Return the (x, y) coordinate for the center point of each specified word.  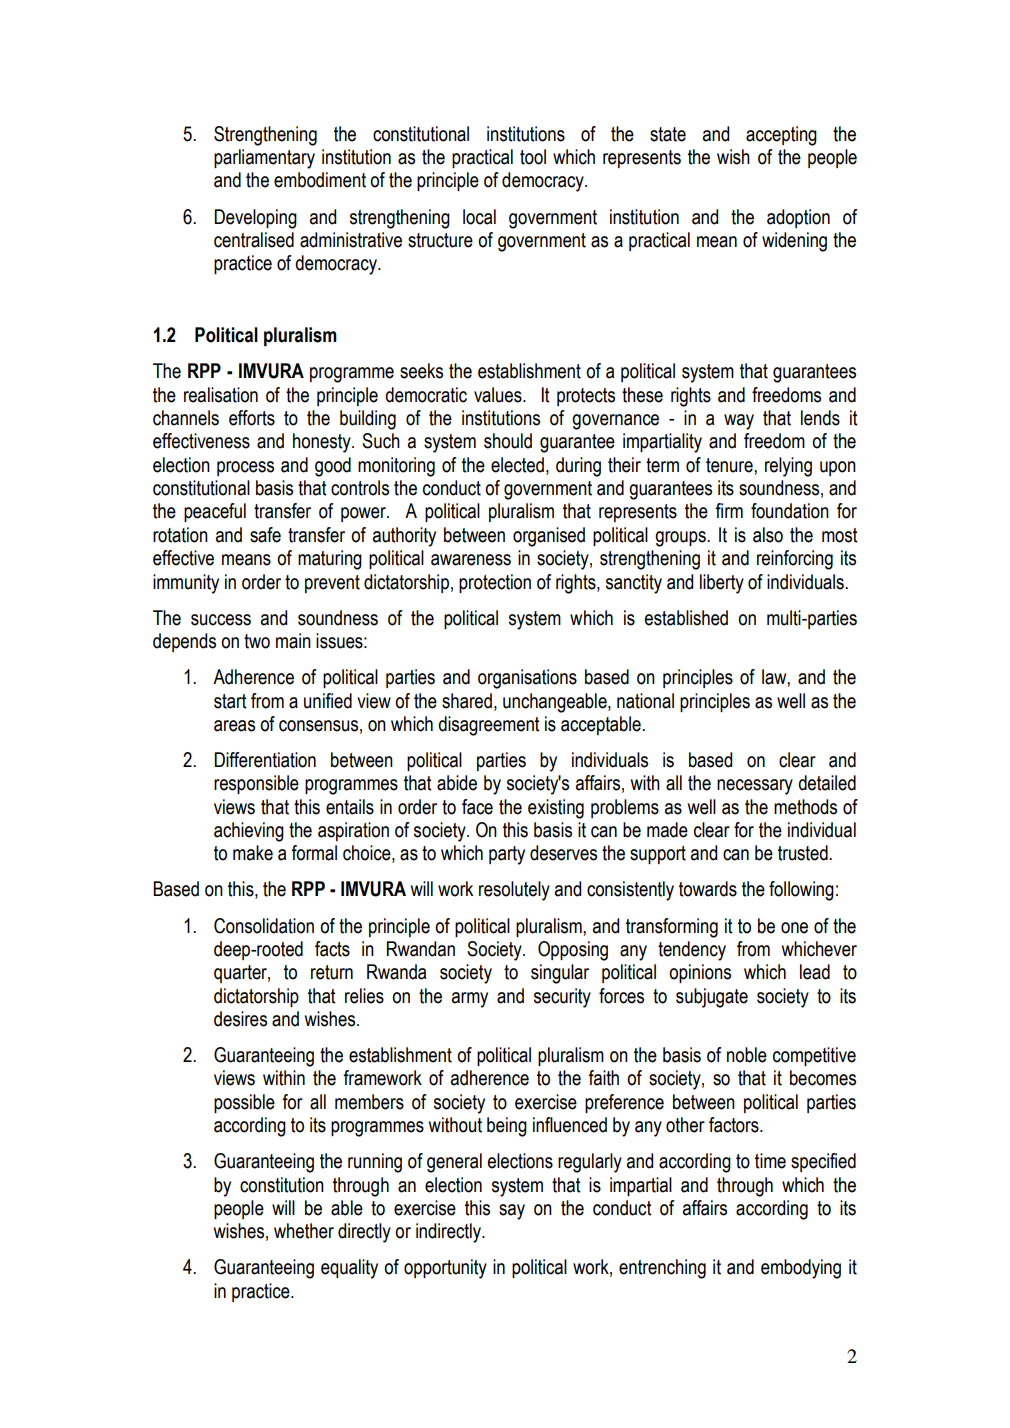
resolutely (514, 891)
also (768, 535)
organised (549, 537)
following (801, 891)
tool (533, 157)
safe (265, 535)
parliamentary (264, 159)
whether (304, 1231)
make (253, 853)
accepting (781, 136)
